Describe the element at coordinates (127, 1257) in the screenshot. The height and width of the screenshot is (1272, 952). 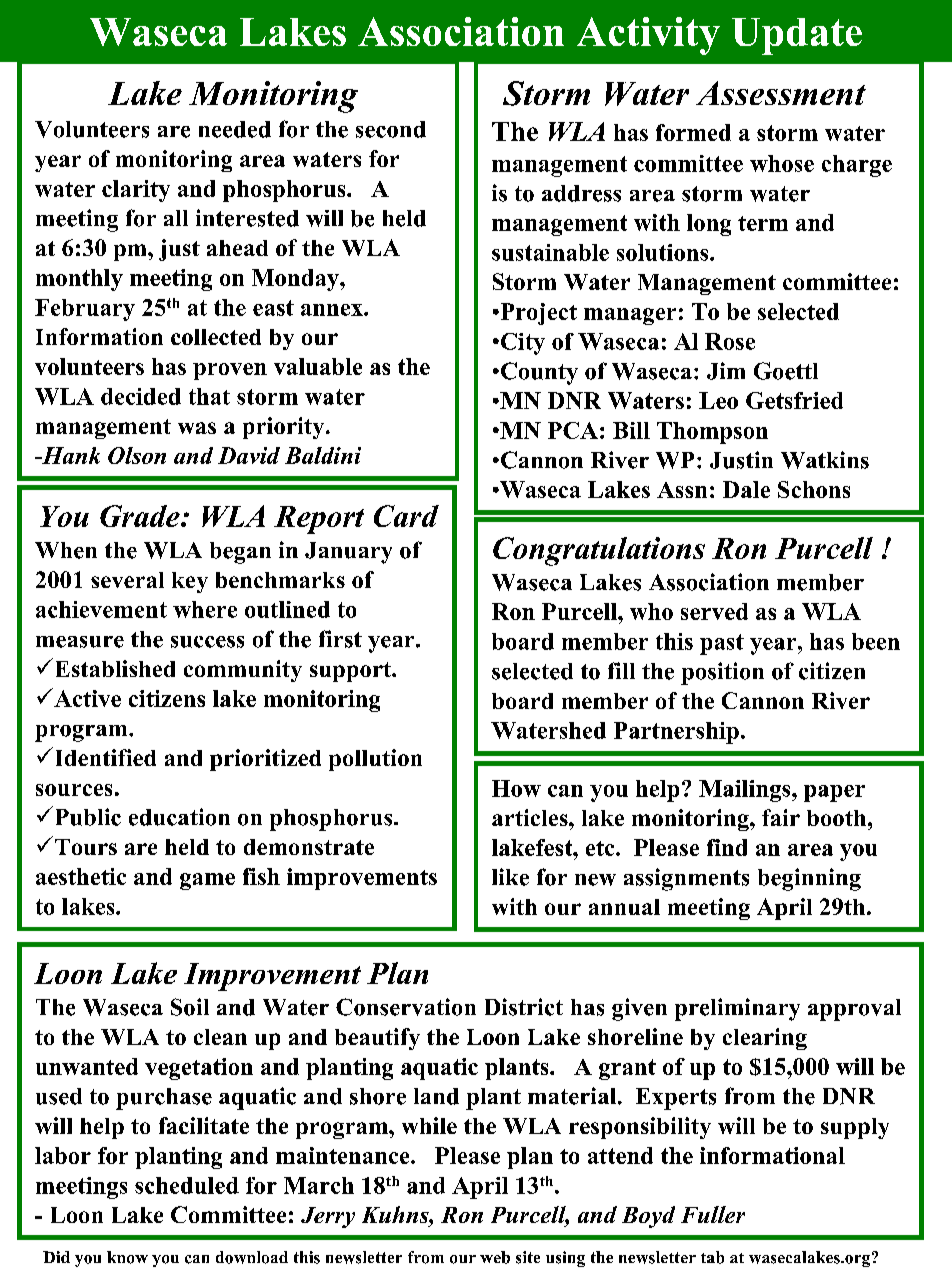
I see `know` at that location.
